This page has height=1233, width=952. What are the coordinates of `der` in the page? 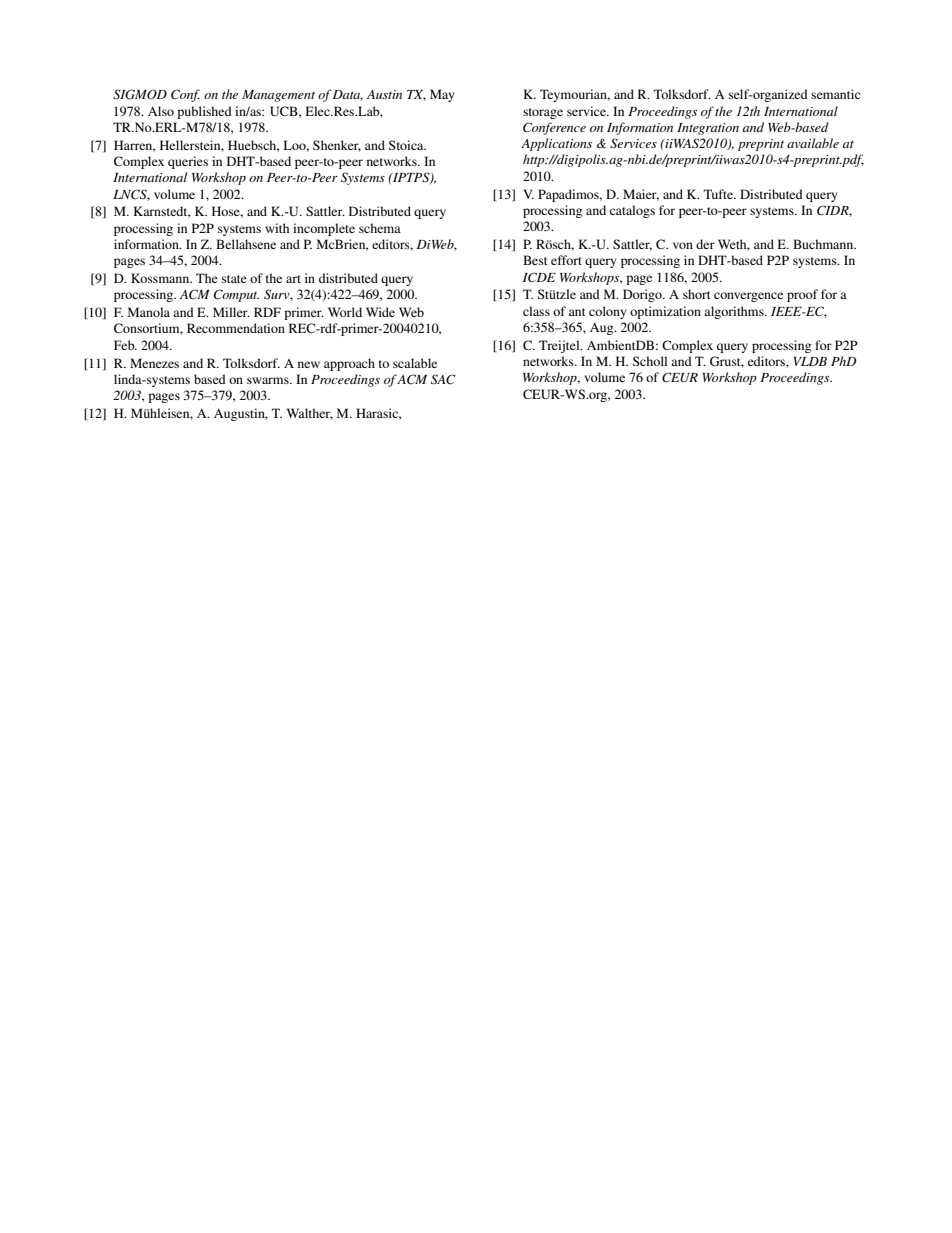 It's located at (705, 244).
